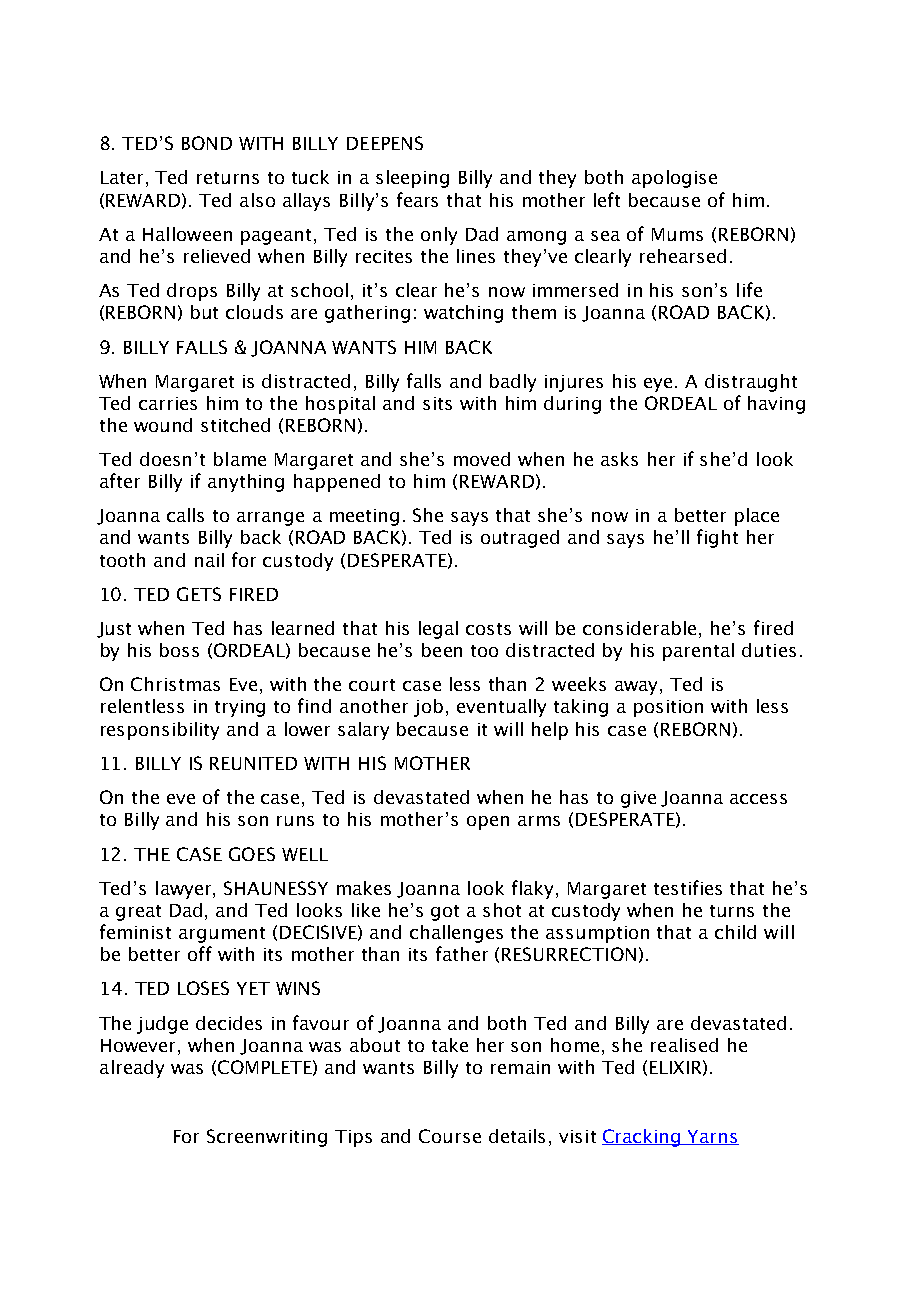  What do you see at coordinates (132, 1069) in the image?
I see `already` at bounding box center [132, 1069].
